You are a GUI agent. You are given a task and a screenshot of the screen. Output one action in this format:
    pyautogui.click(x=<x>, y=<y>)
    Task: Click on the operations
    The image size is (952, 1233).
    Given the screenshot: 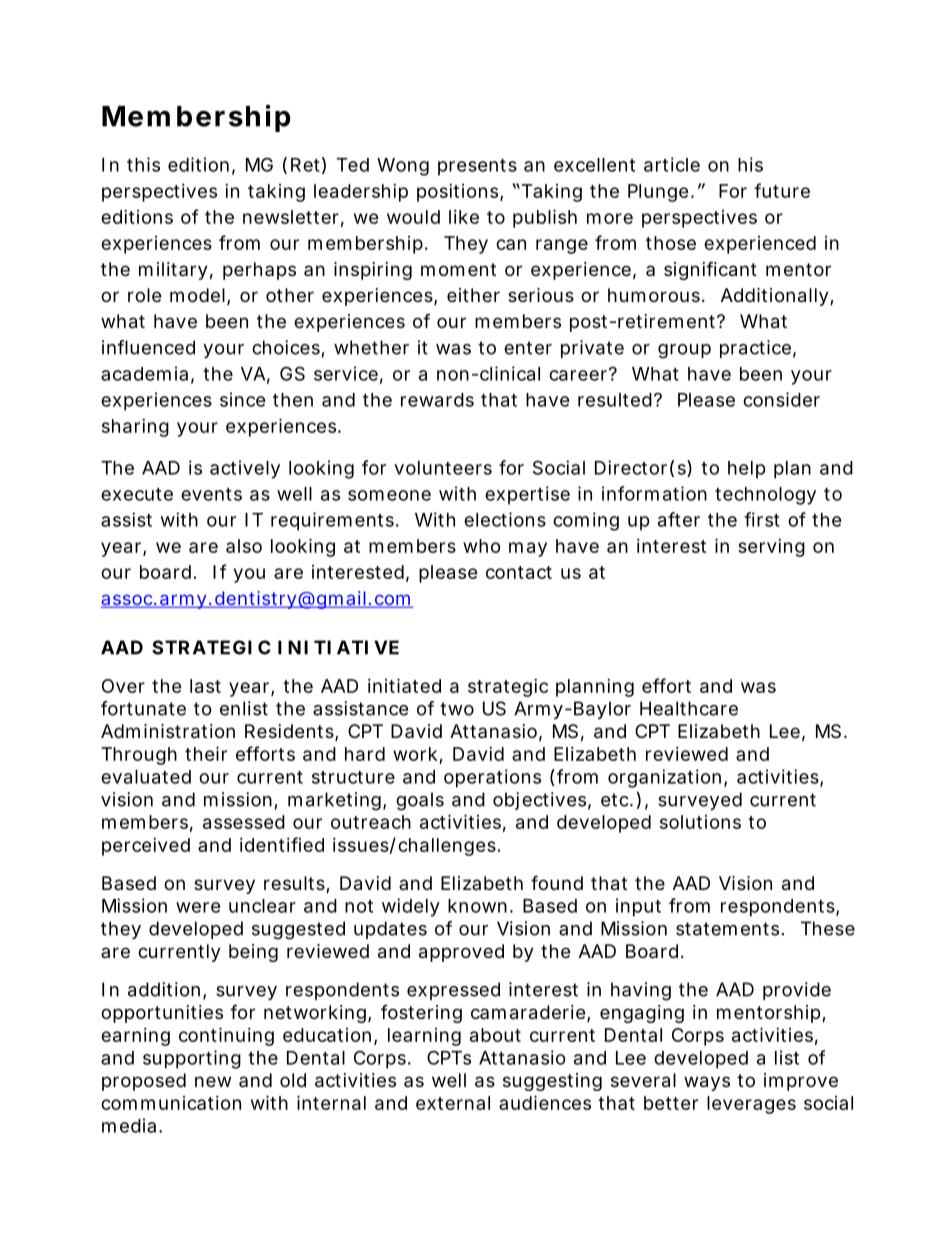 What is the action you would take?
    pyautogui.click(x=492, y=778)
